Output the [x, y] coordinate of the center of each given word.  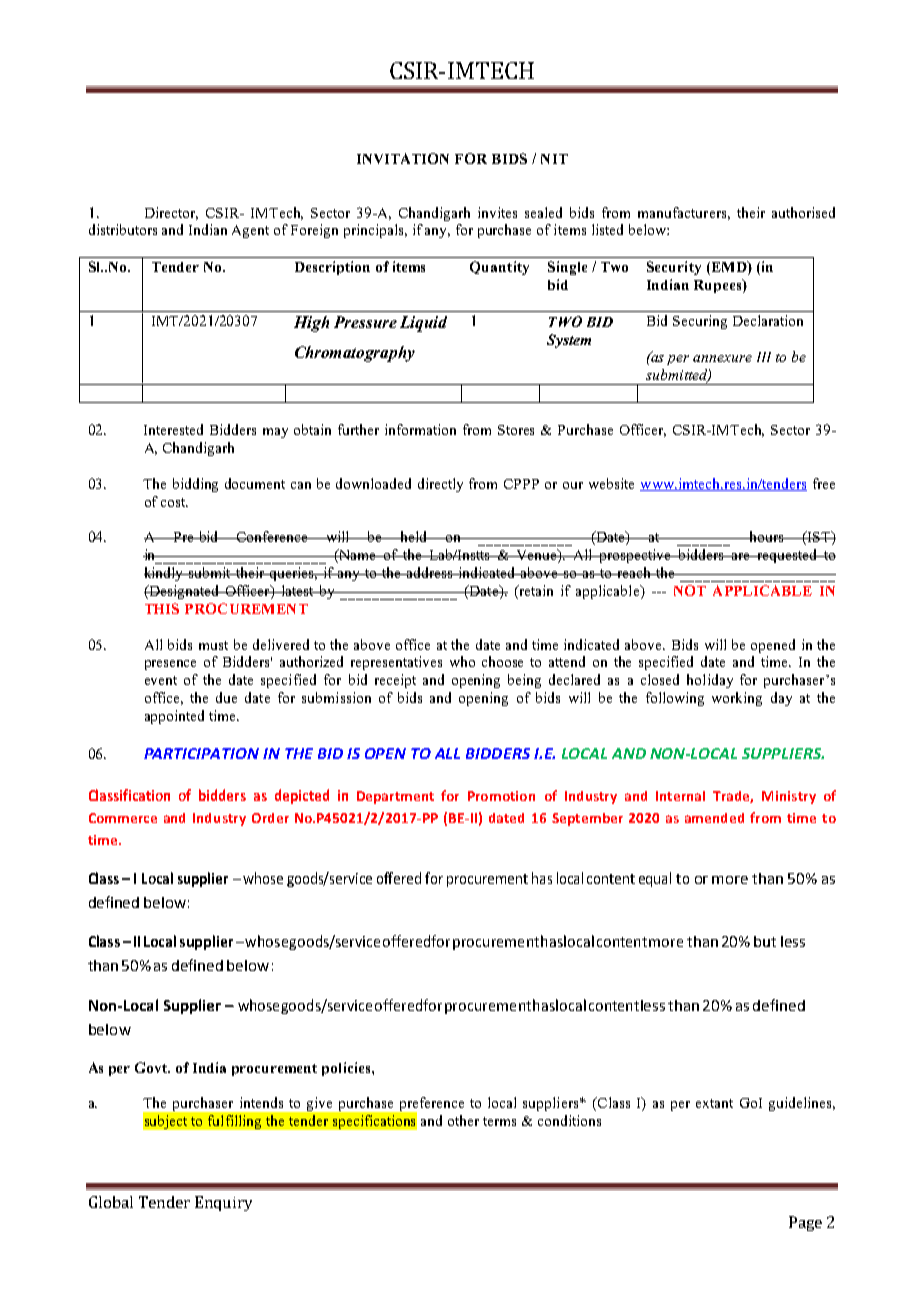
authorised [803, 212]
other [463, 1120]
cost [174, 502]
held [414, 536]
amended [714, 818]
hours [767, 536]
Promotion [501, 796]
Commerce [123, 818]
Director [171, 213]
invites [497, 212]
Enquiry [223, 1203]
